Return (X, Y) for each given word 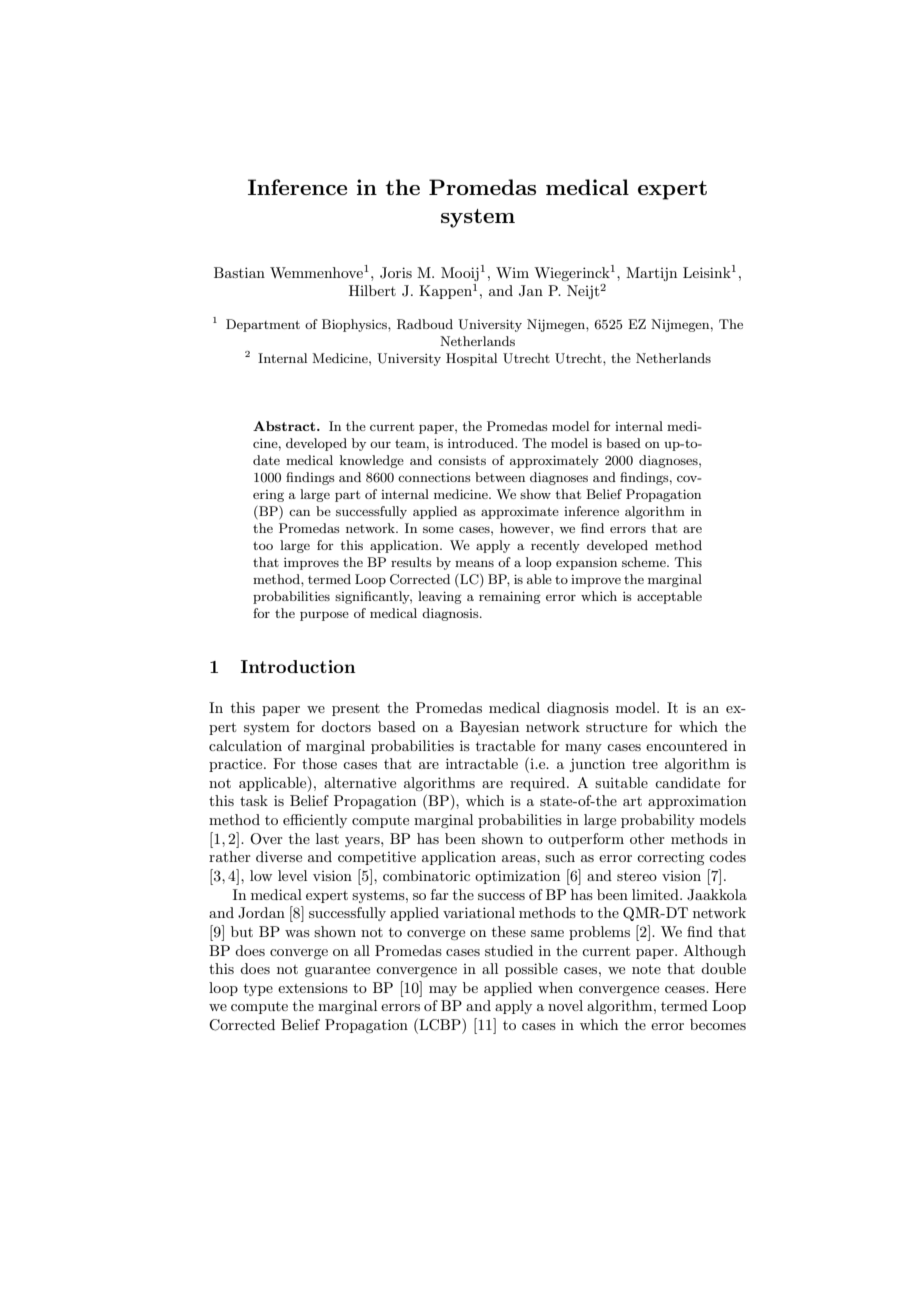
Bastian (239, 272)
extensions (313, 988)
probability (658, 821)
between (500, 477)
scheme (645, 562)
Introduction (298, 666)
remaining (510, 597)
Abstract (285, 426)
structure (616, 727)
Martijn (651, 274)
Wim (512, 272)
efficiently (315, 821)
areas (520, 858)
